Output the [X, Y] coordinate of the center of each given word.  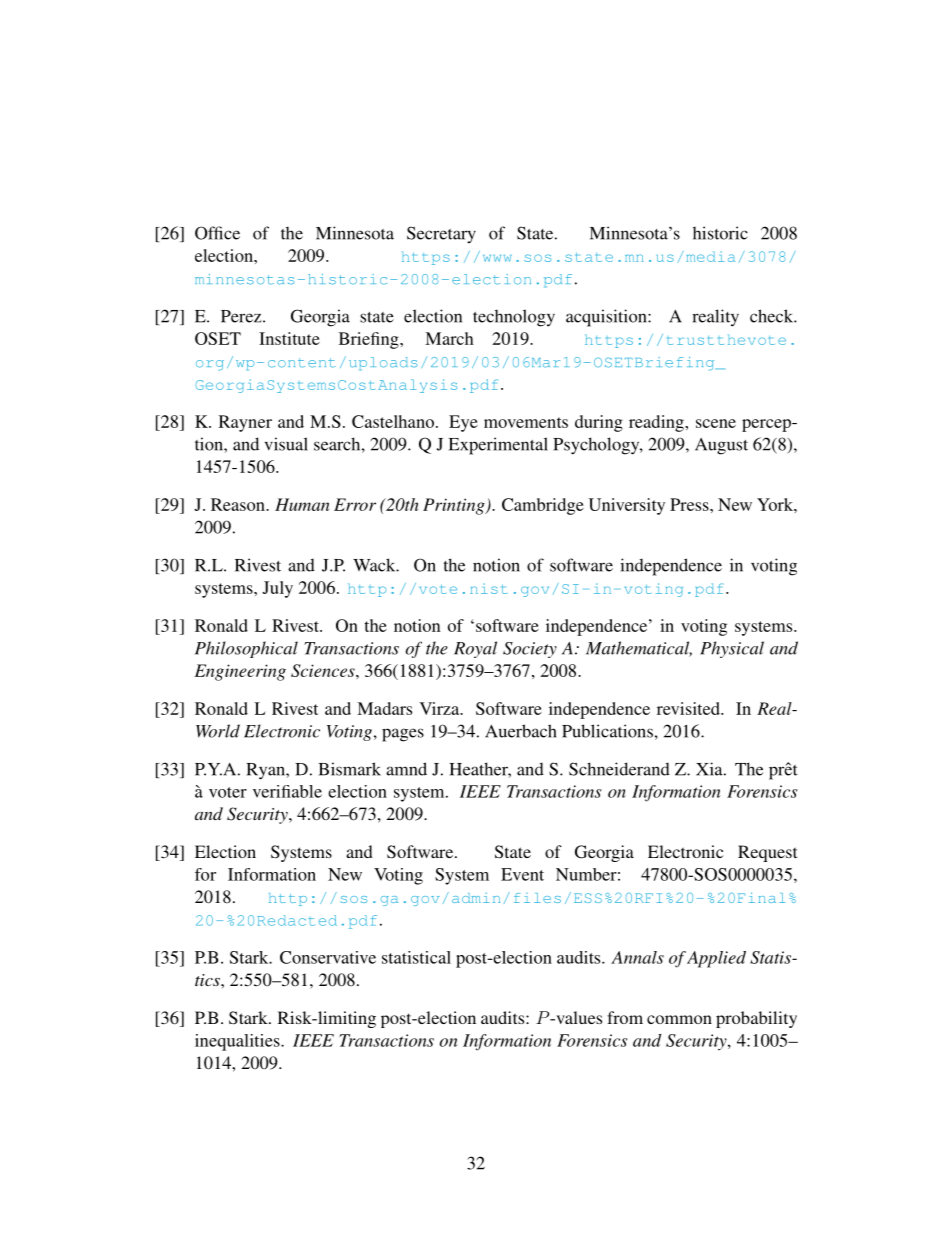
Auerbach [521, 731]
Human [302, 504]
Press [690, 504]
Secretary [441, 234]
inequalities [238, 1042]
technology [514, 318]
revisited [689, 708]
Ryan [266, 771]
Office [217, 233]
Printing [455, 506]
